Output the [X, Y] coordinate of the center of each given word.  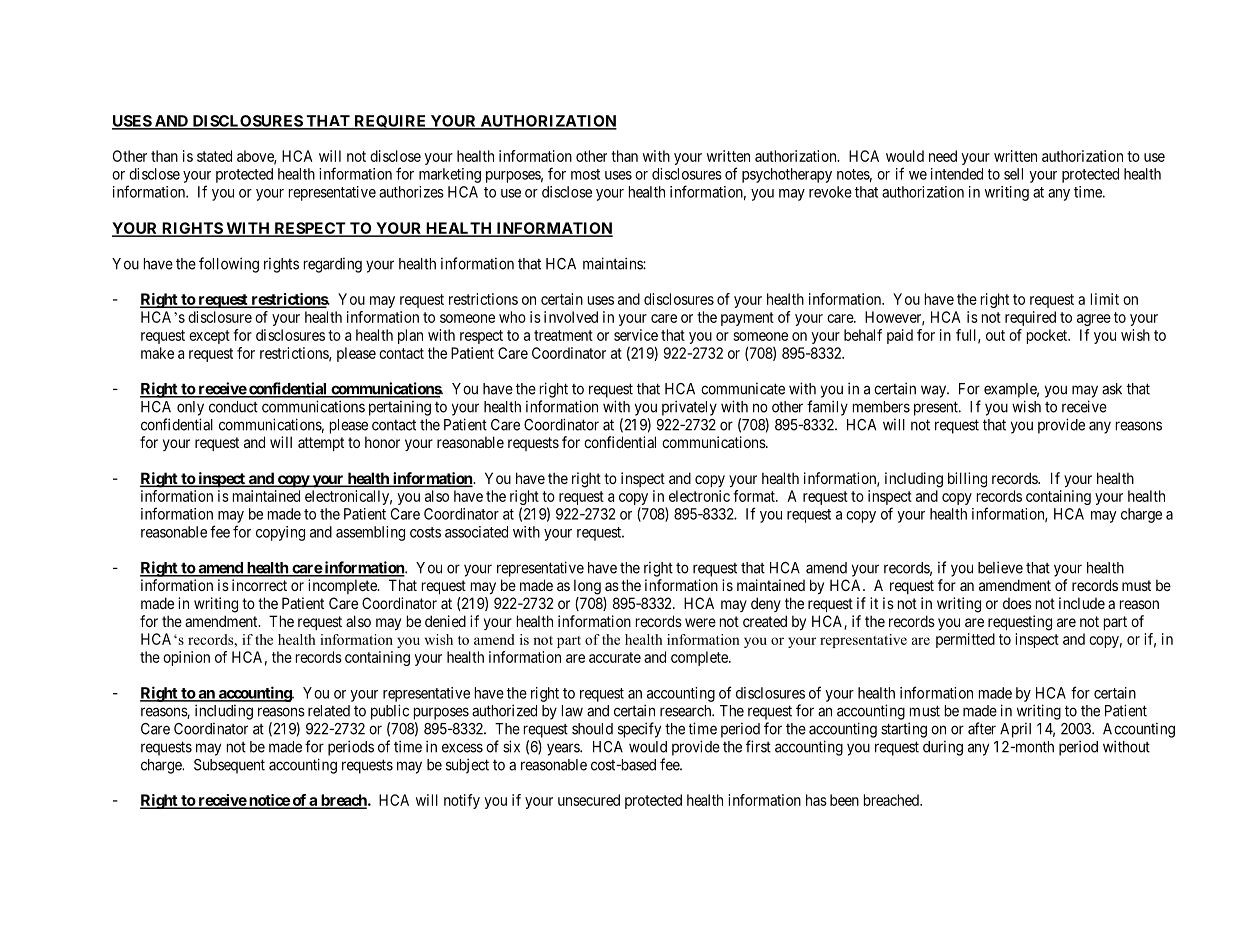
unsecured [589, 800]
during [943, 748]
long [587, 587]
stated [214, 156]
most [585, 174]
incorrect [259, 585]
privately [689, 408]
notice [269, 801]
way [934, 391]
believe [1000, 567]
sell [1013, 174]
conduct [233, 407]
